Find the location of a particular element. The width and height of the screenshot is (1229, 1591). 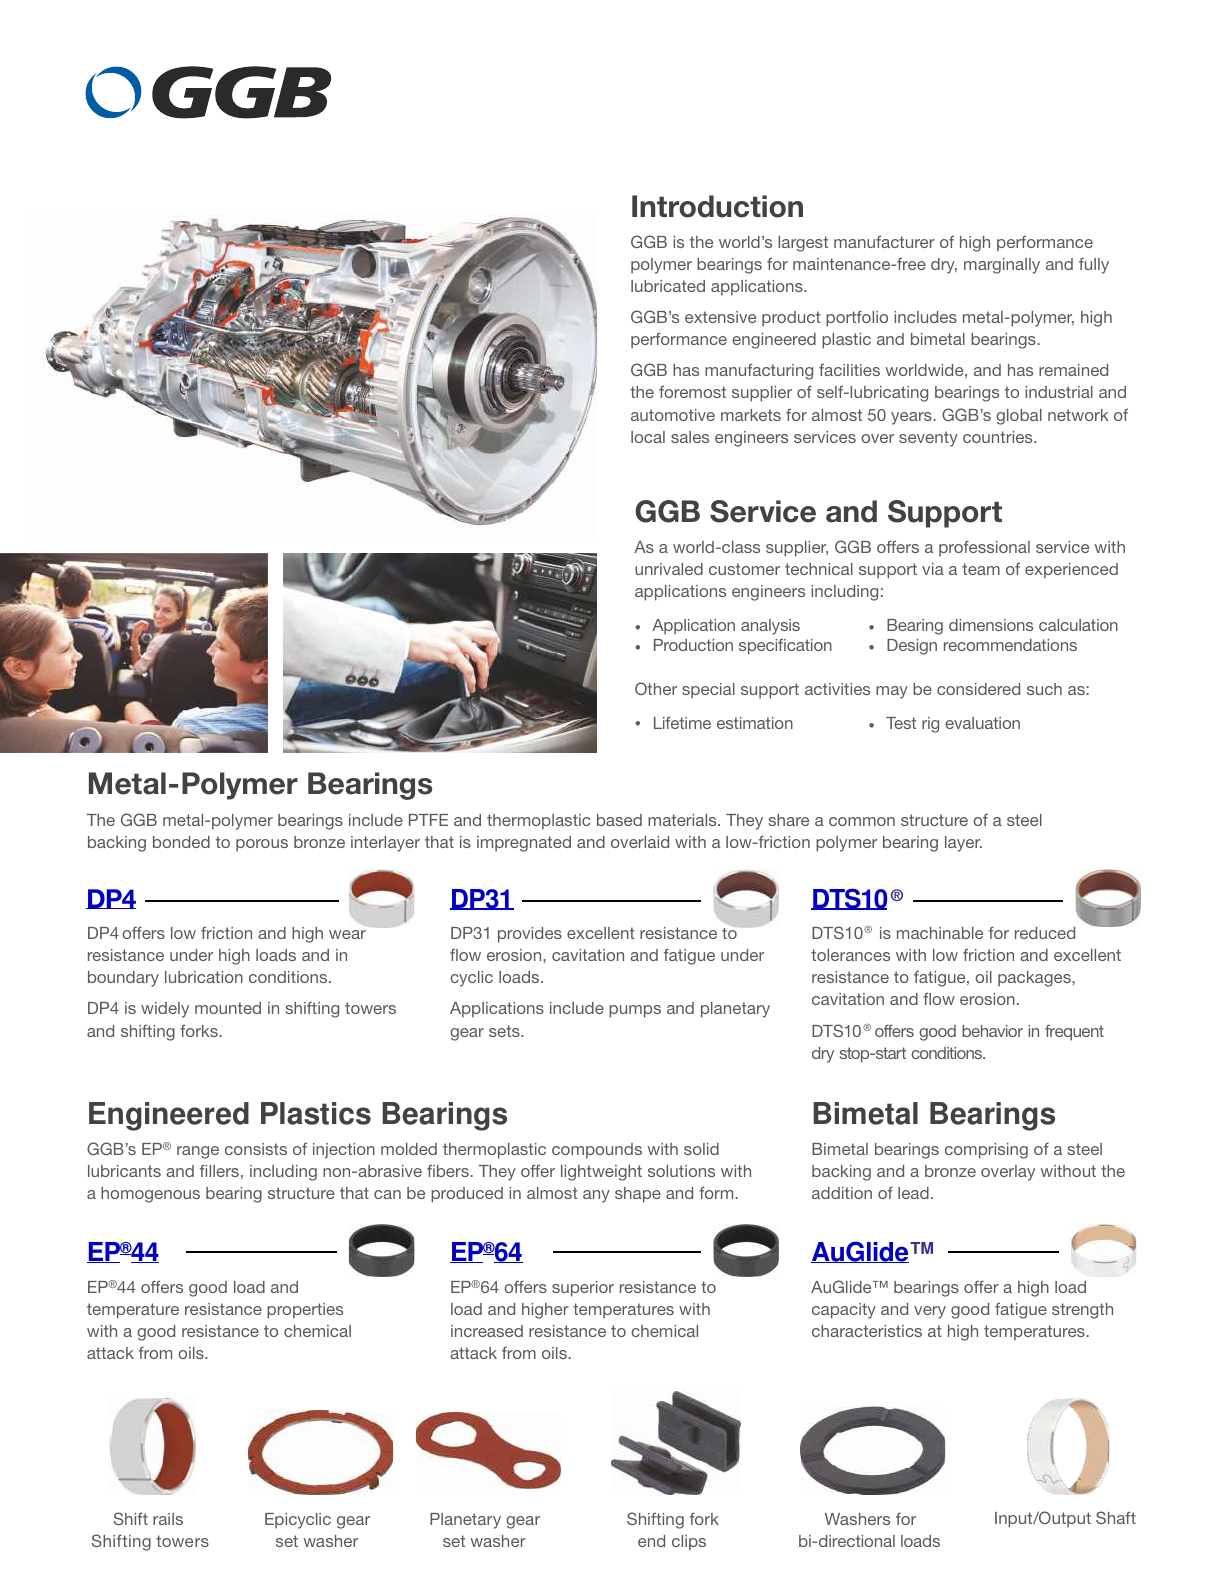

marginally is located at coordinates (1002, 266).
